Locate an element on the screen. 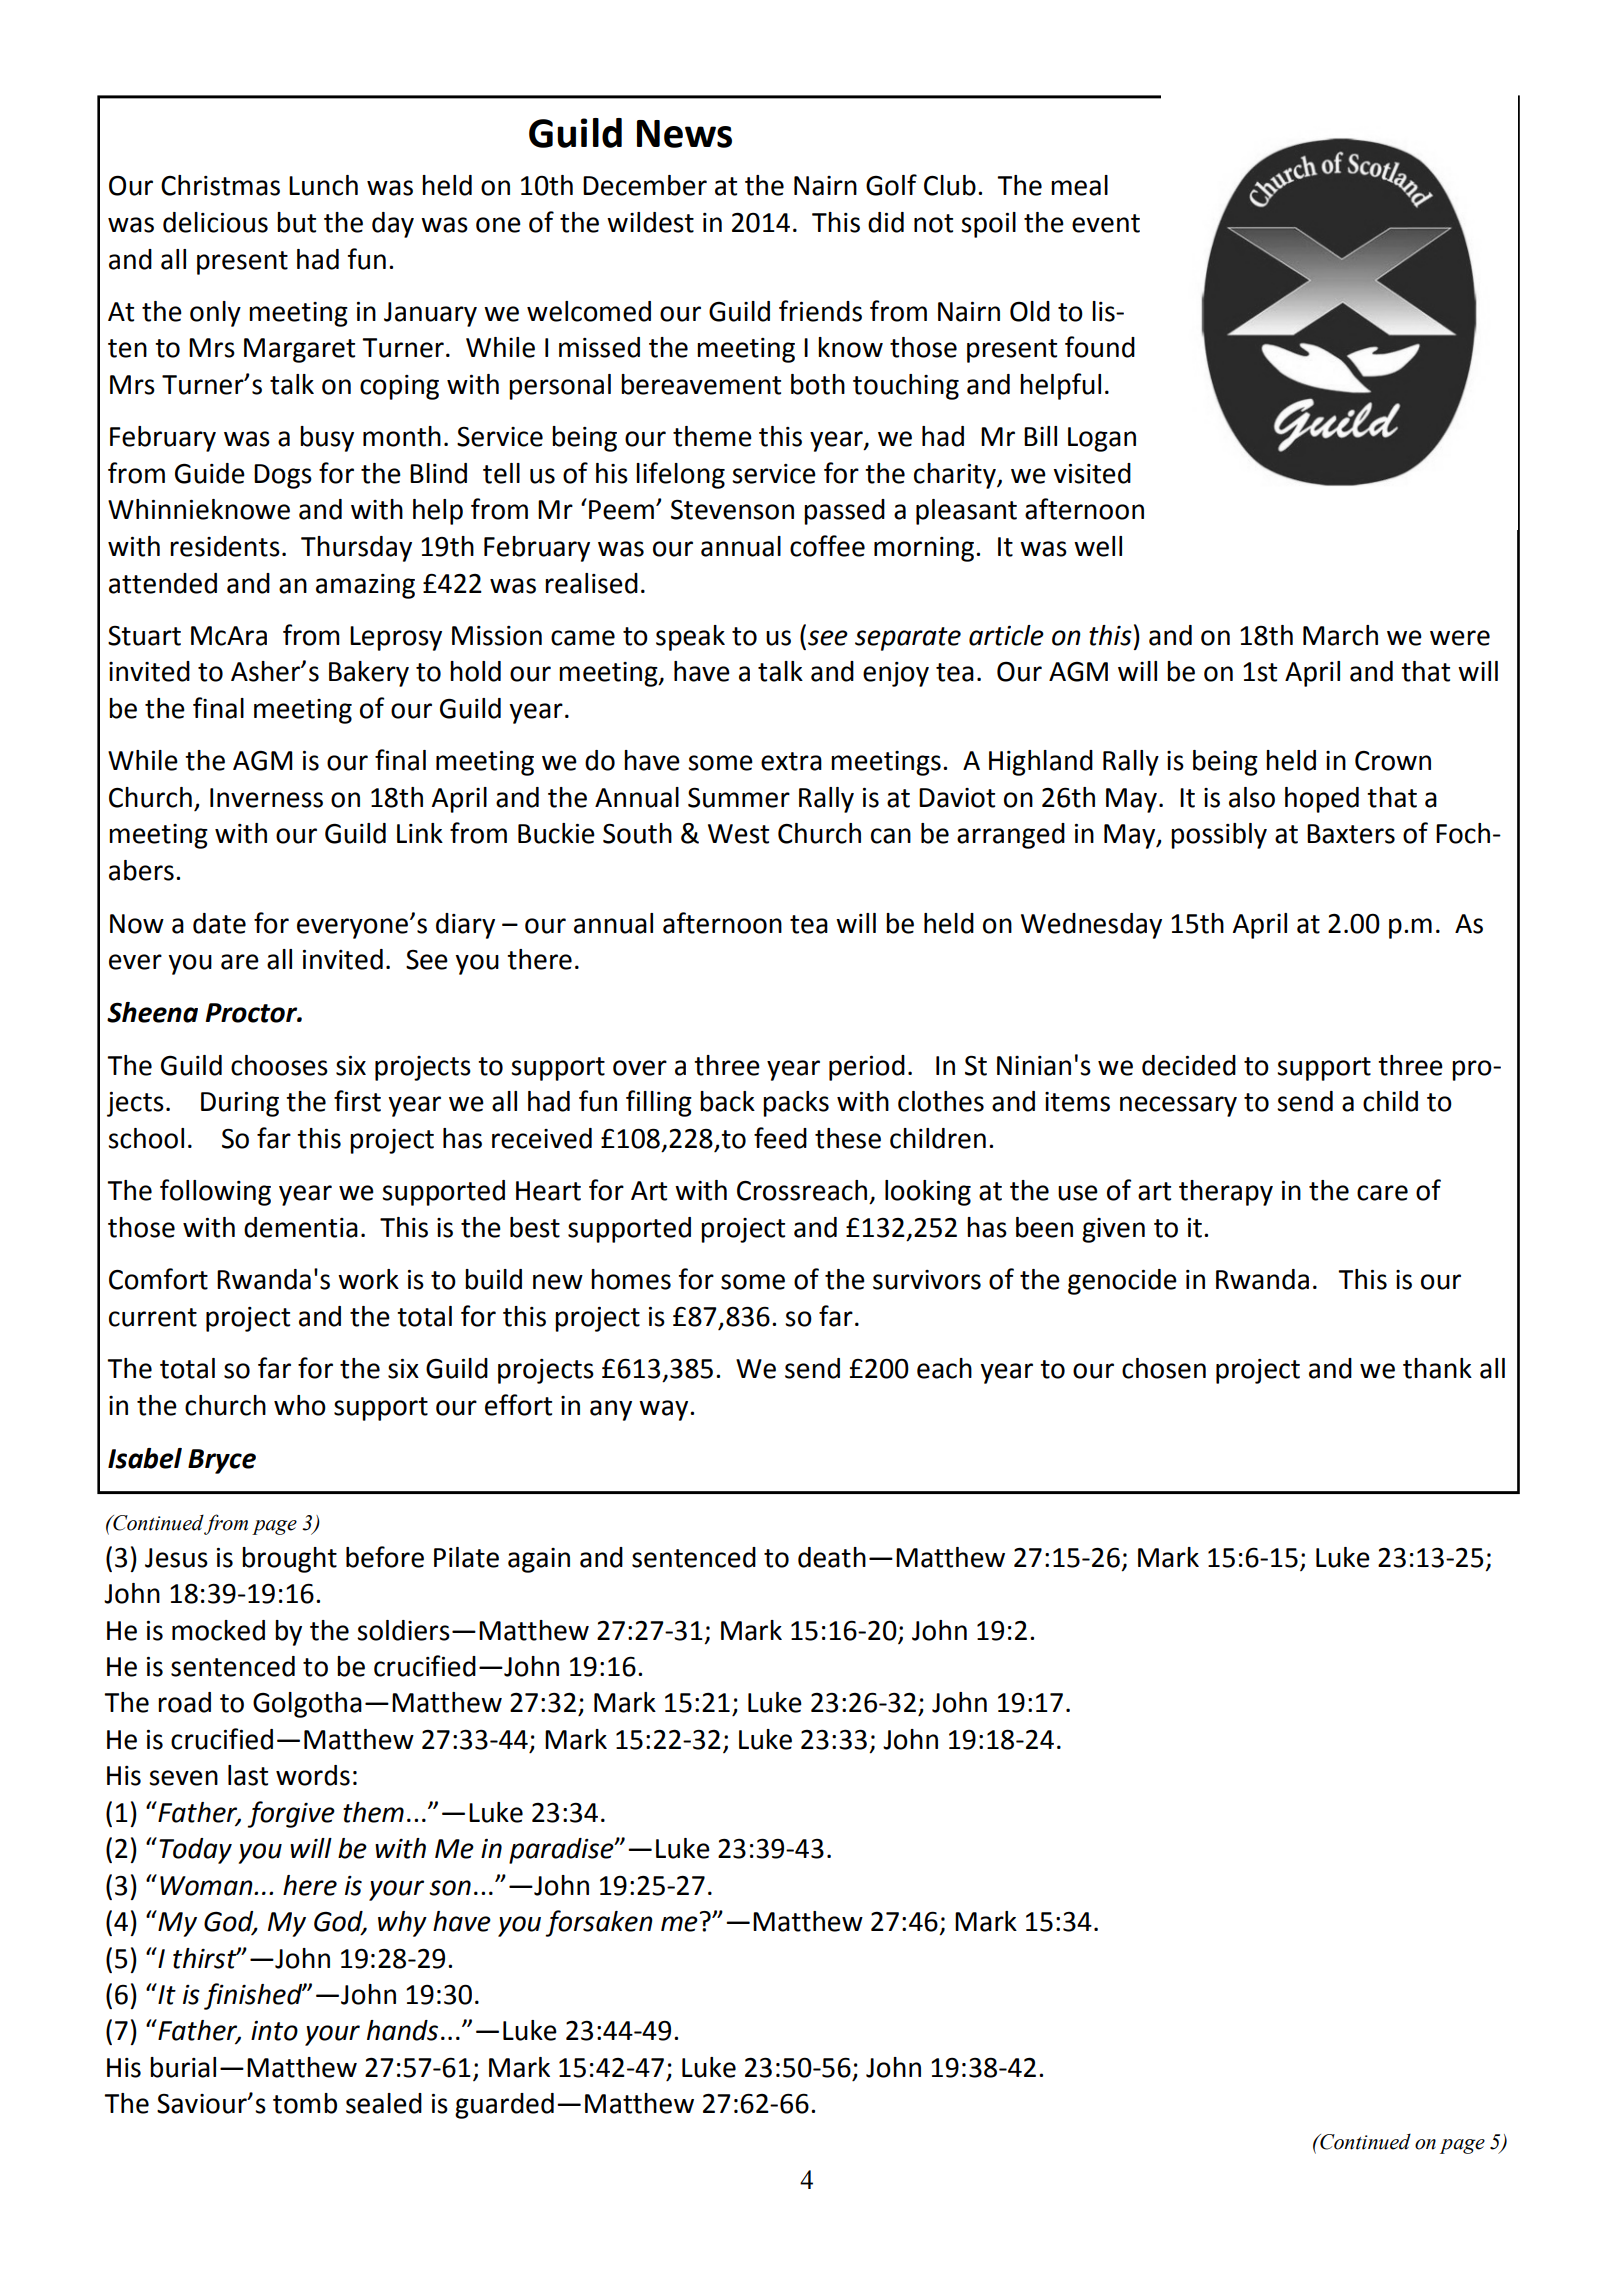  way is located at coordinates (665, 1410).
